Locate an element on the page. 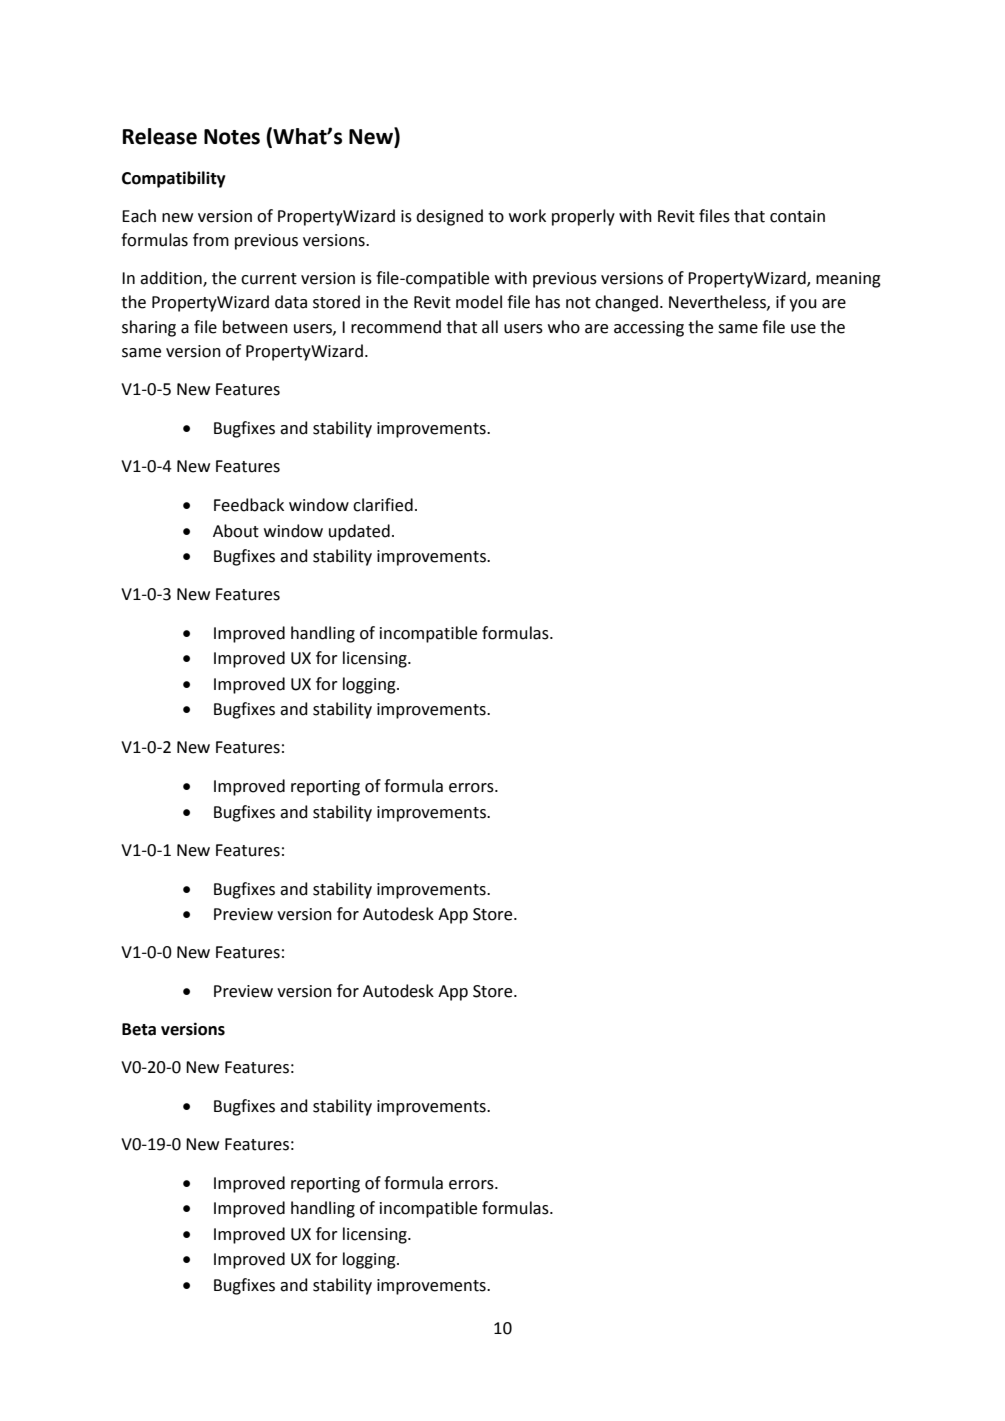 The height and width of the image is (1421, 1005). you is located at coordinates (803, 305).
